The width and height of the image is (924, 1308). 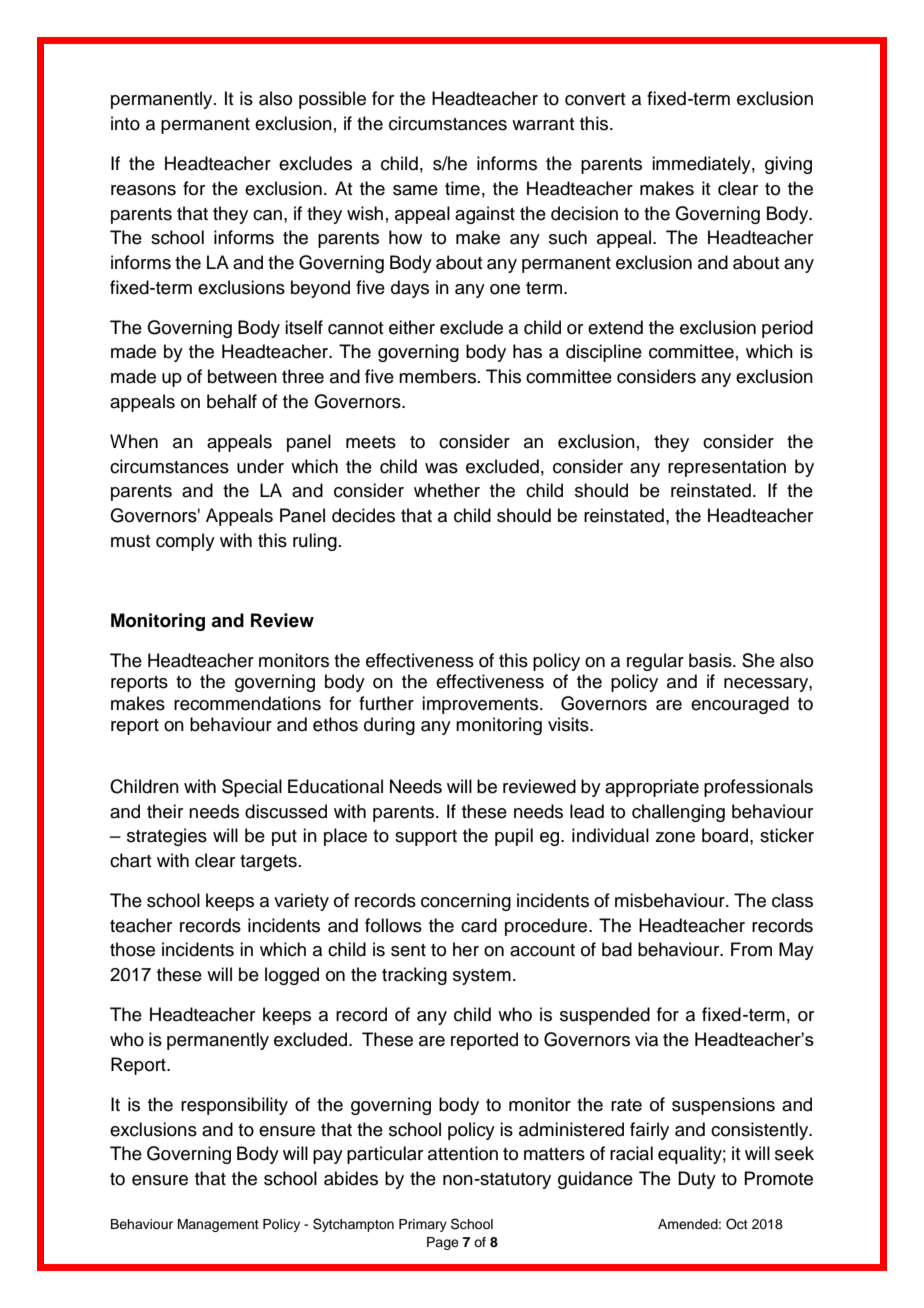 What do you see at coordinates (711, 660) in the image?
I see `basis` at bounding box center [711, 660].
